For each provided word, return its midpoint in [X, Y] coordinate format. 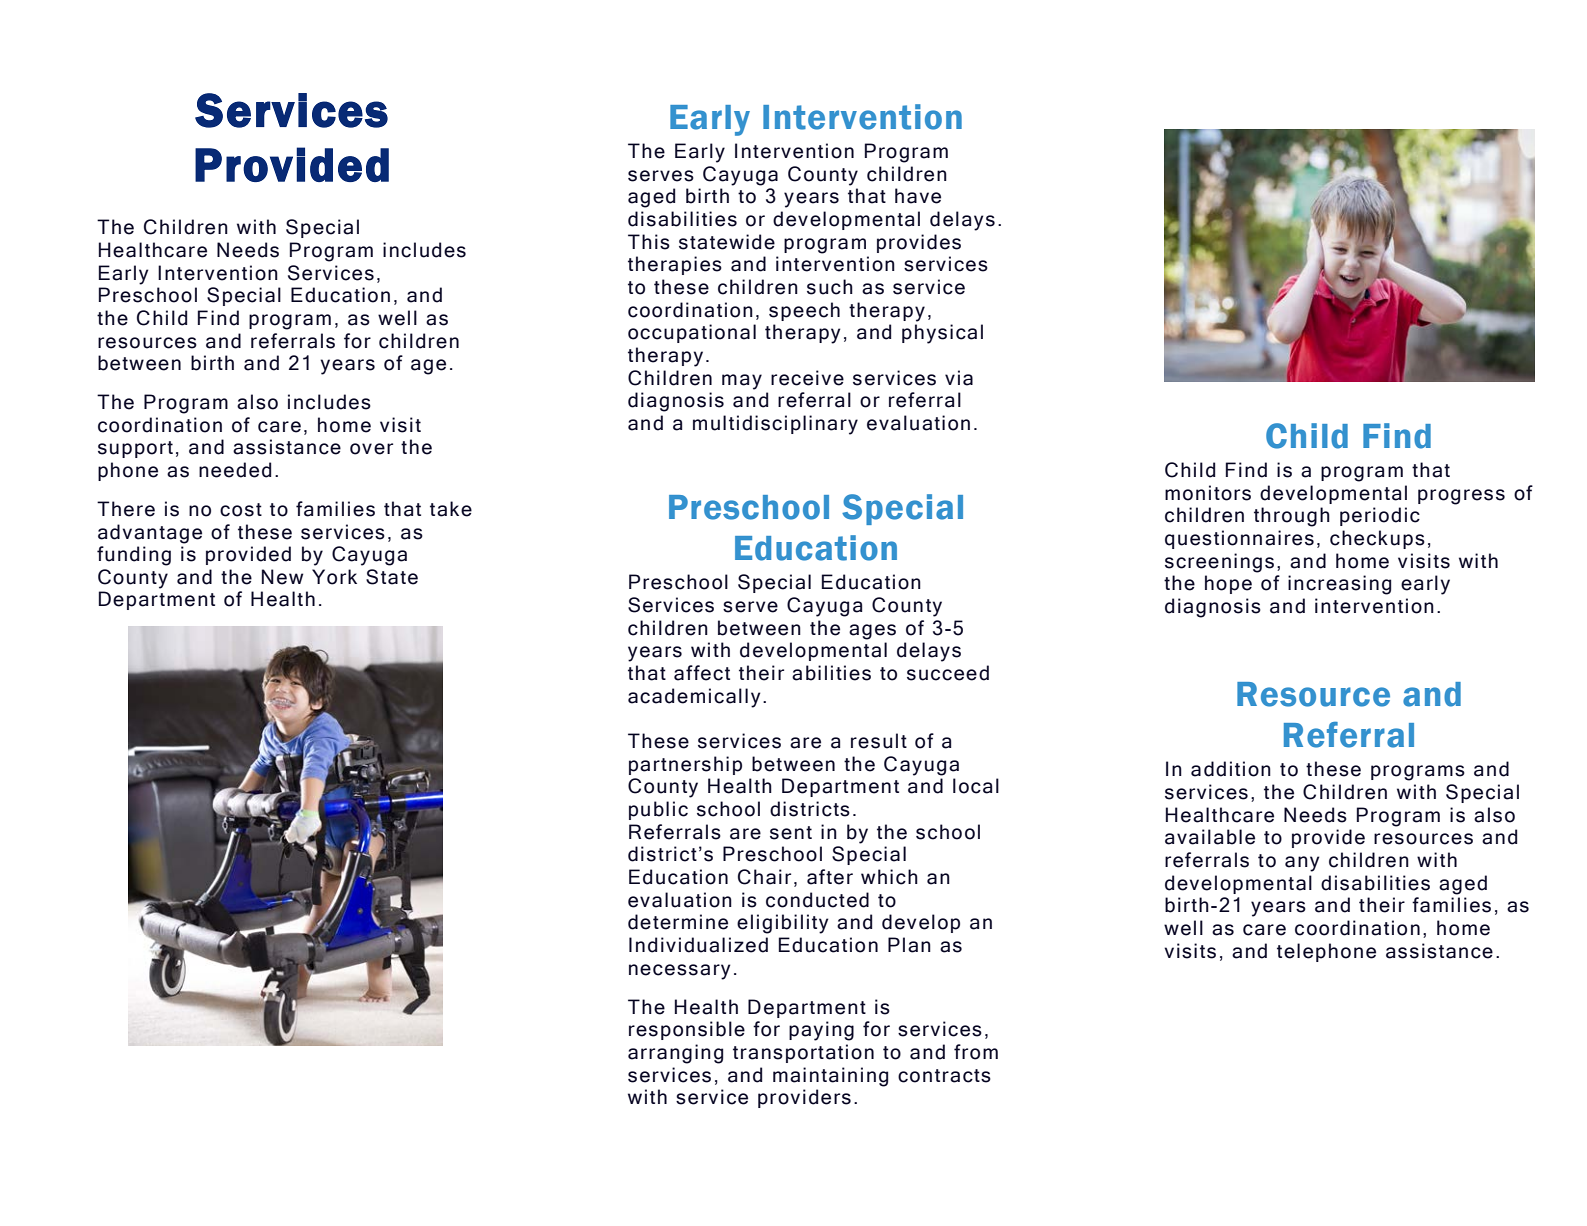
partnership [685, 765]
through [1292, 517]
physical [942, 334]
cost [241, 510]
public [658, 810]
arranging [675, 1054]
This [649, 242]
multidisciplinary [775, 425]
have [918, 196]
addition [1231, 769]
